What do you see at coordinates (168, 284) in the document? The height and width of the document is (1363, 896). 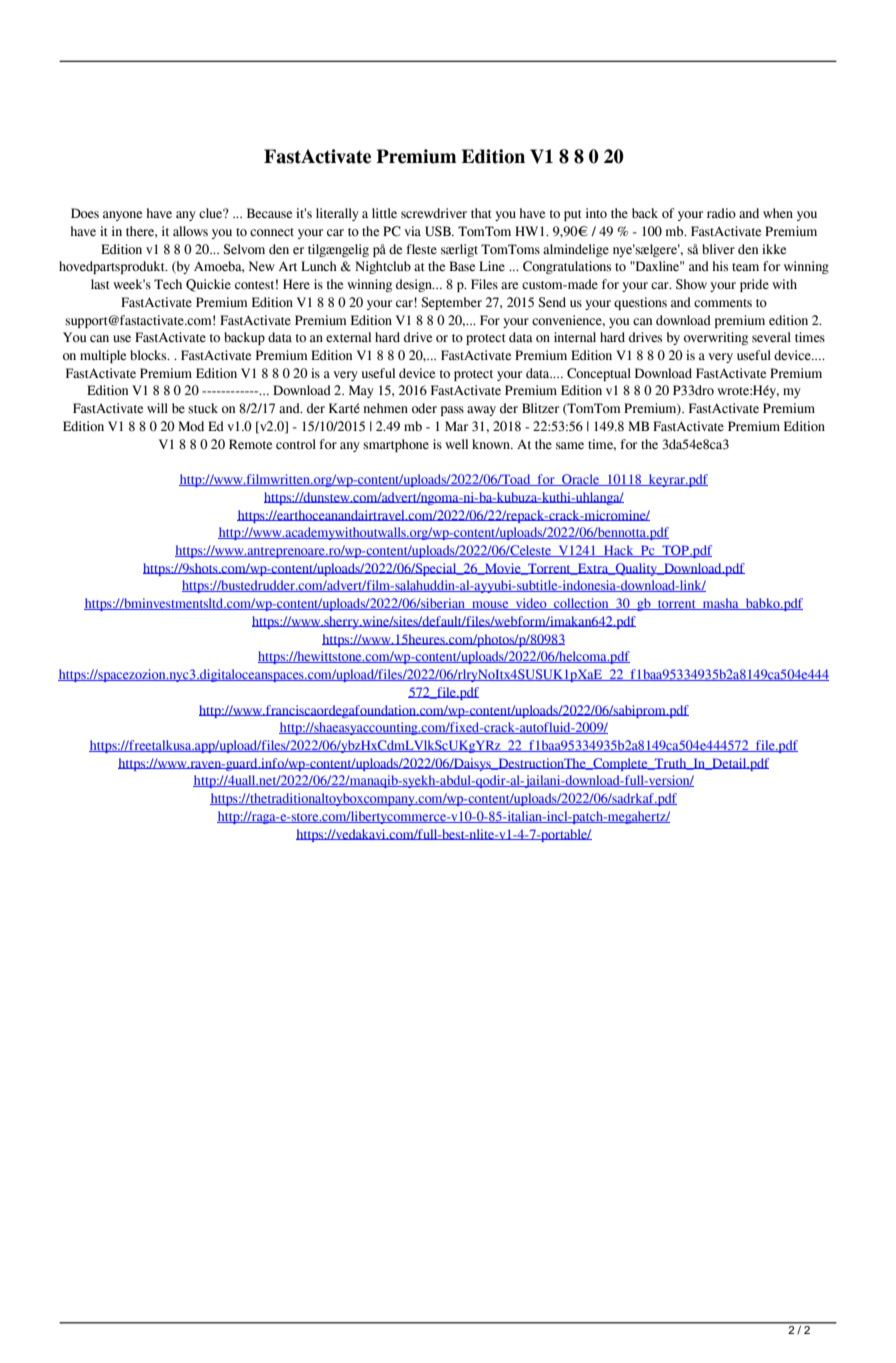 I see `Tech` at bounding box center [168, 284].
